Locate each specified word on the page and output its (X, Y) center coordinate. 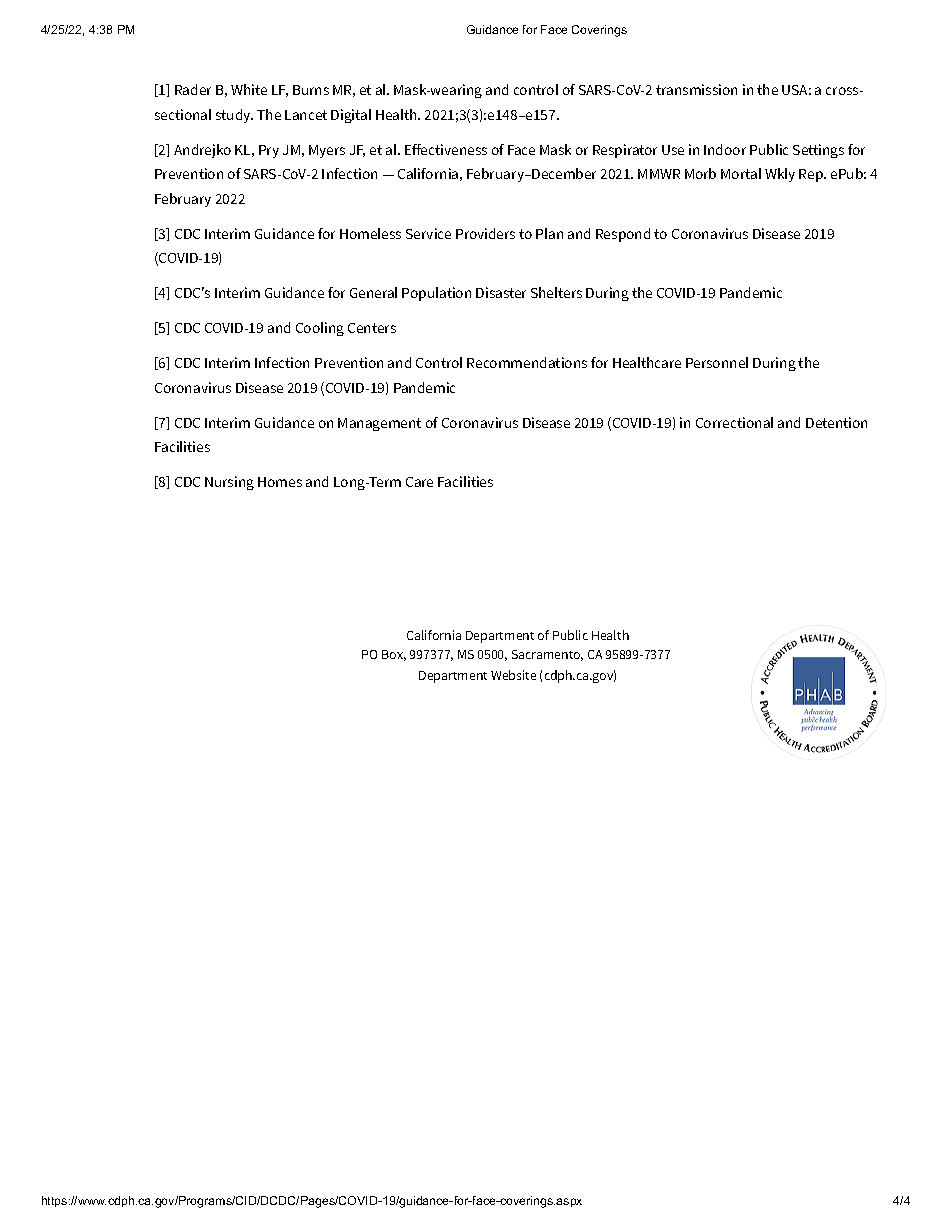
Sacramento (547, 655)
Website (513, 675)
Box (394, 655)
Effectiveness (446, 149)
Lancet (306, 115)
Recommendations (527, 362)
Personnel (717, 362)
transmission (696, 89)
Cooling (320, 329)
